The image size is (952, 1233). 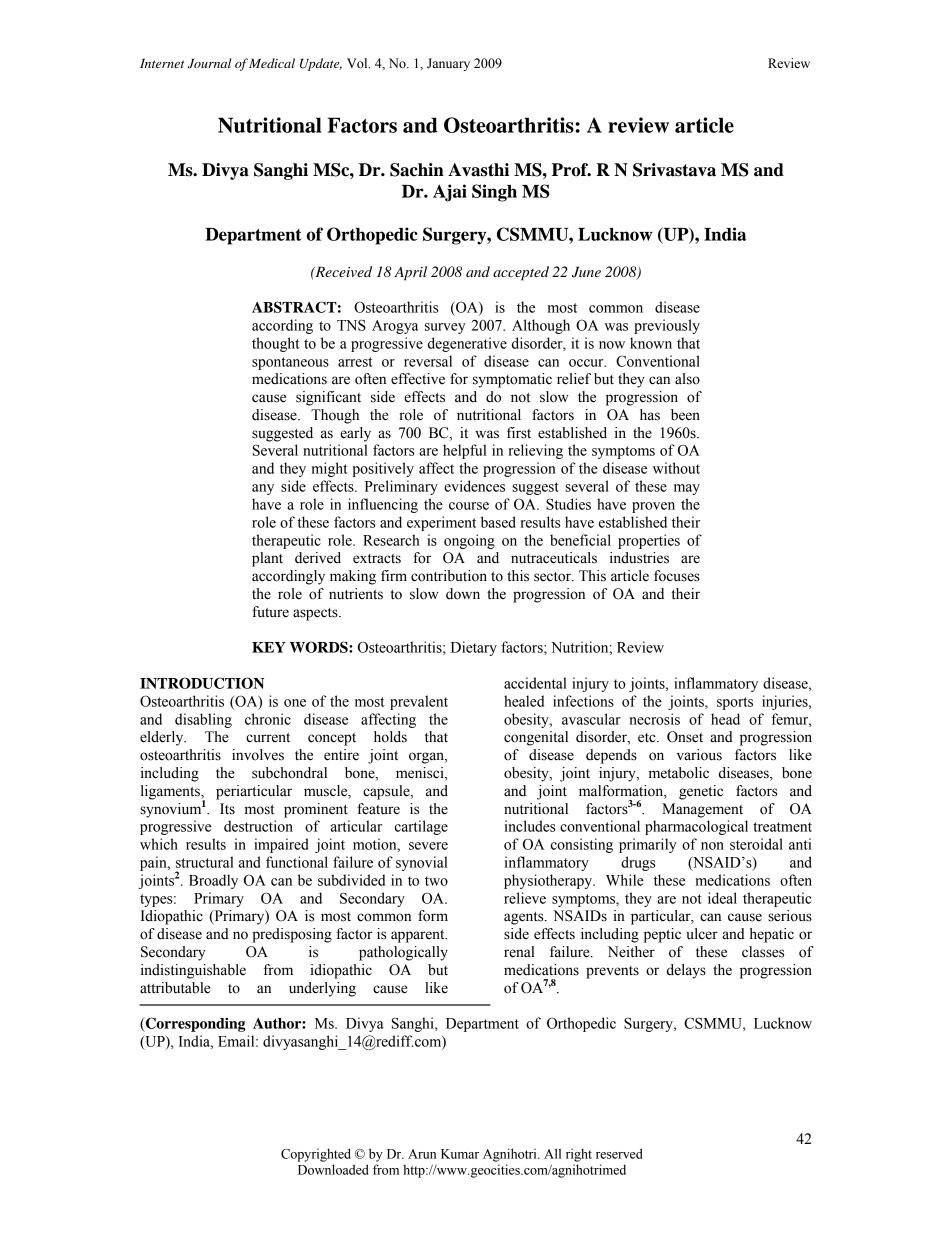 What do you see at coordinates (467, 344) in the screenshot?
I see `degenerative` at bounding box center [467, 344].
